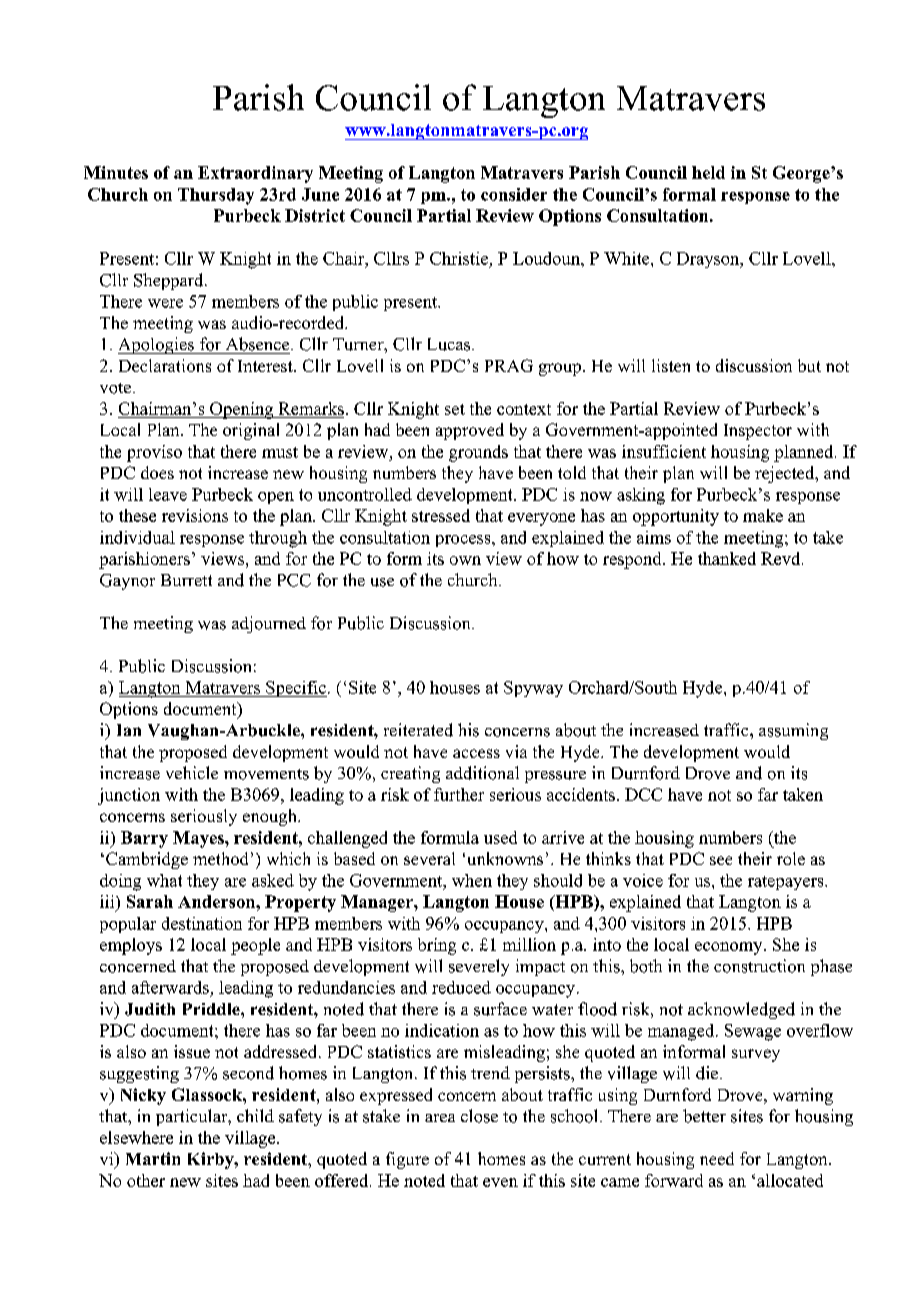 The height and width of the page is (1308, 924). Describe the element at coordinates (717, 1158) in the page. I see `need` at that location.
